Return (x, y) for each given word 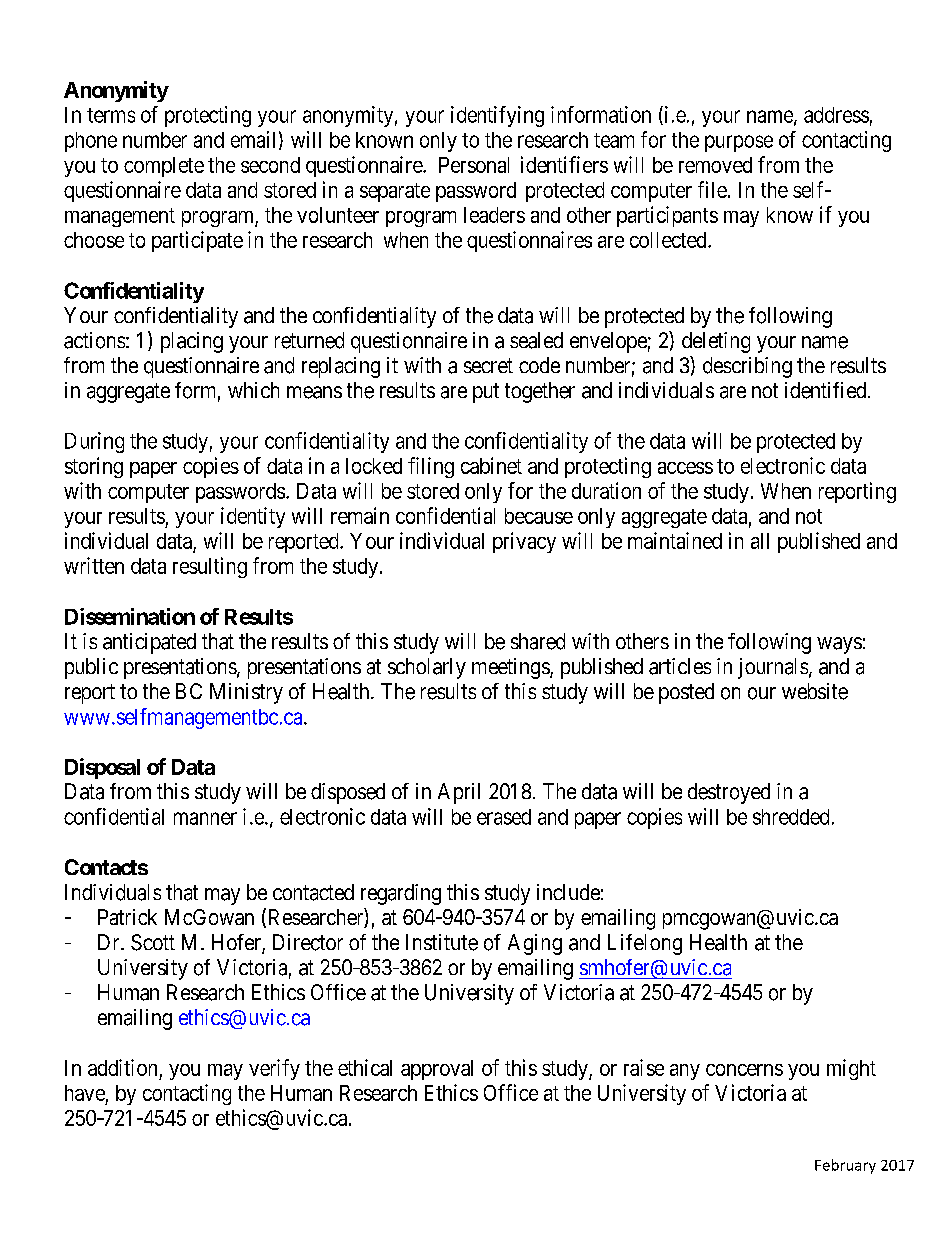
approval (437, 1070)
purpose (739, 143)
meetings (511, 668)
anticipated (149, 643)
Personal (474, 165)
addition (122, 1067)
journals (773, 668)
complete (164, 167)
